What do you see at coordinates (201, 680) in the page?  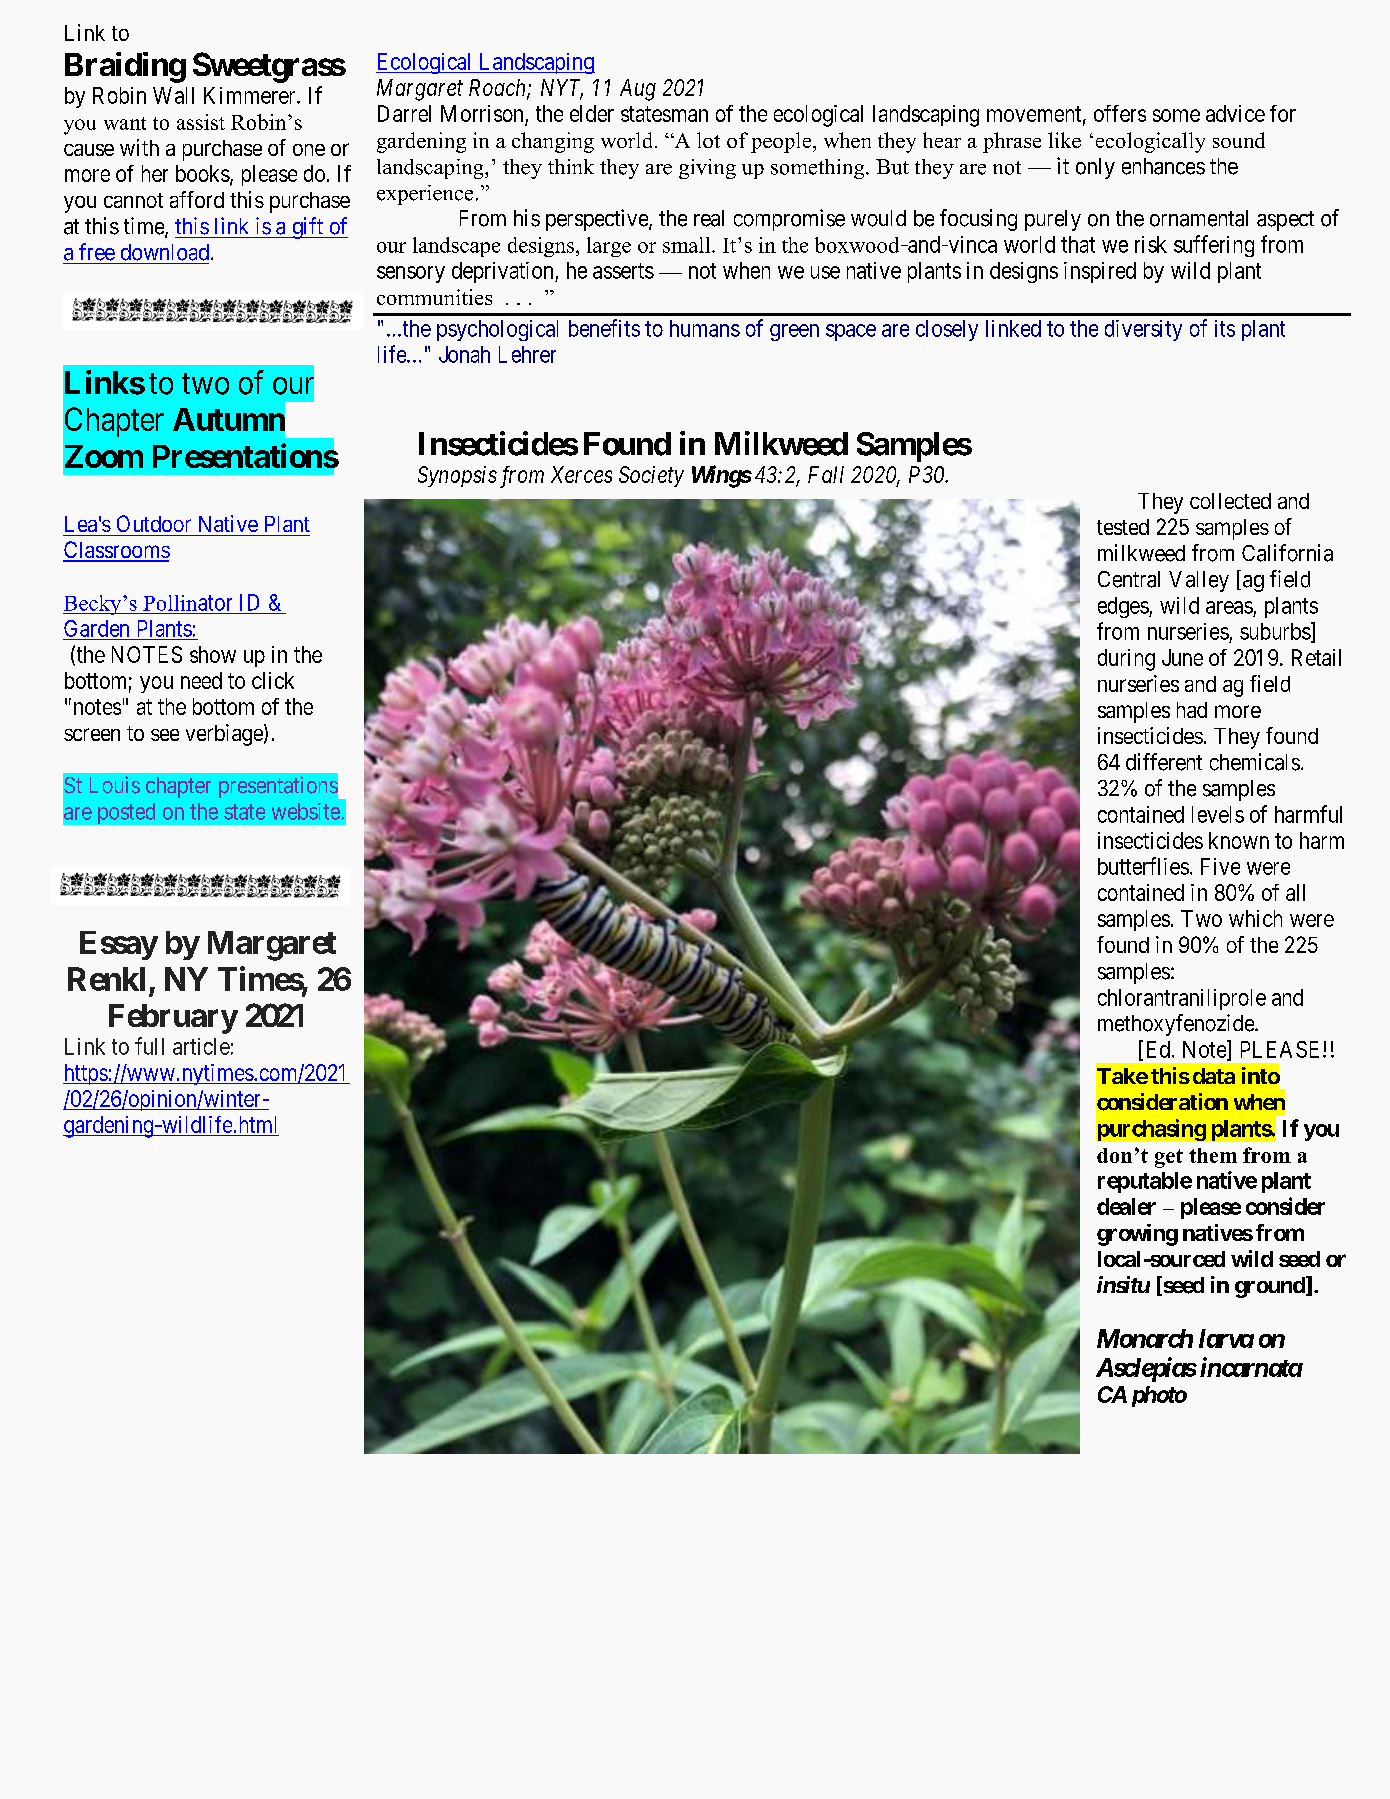 I see `need` at bounding box center [201, 680].
